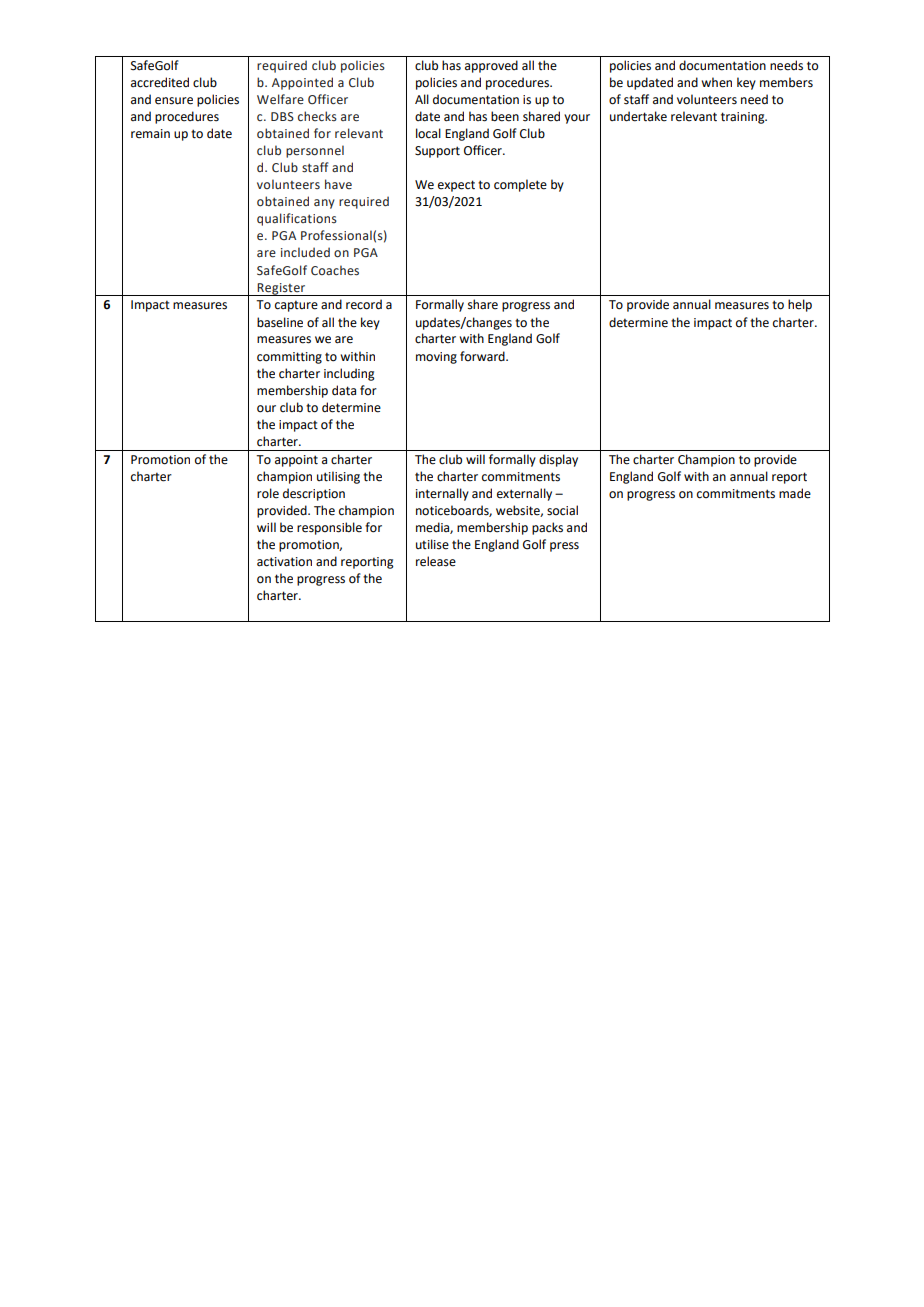 This screenshot has width=924, height=1307. What do you see at coordinates (491, 66) in the screenshot?
I see `approved` at bounding box center [491, 66].
